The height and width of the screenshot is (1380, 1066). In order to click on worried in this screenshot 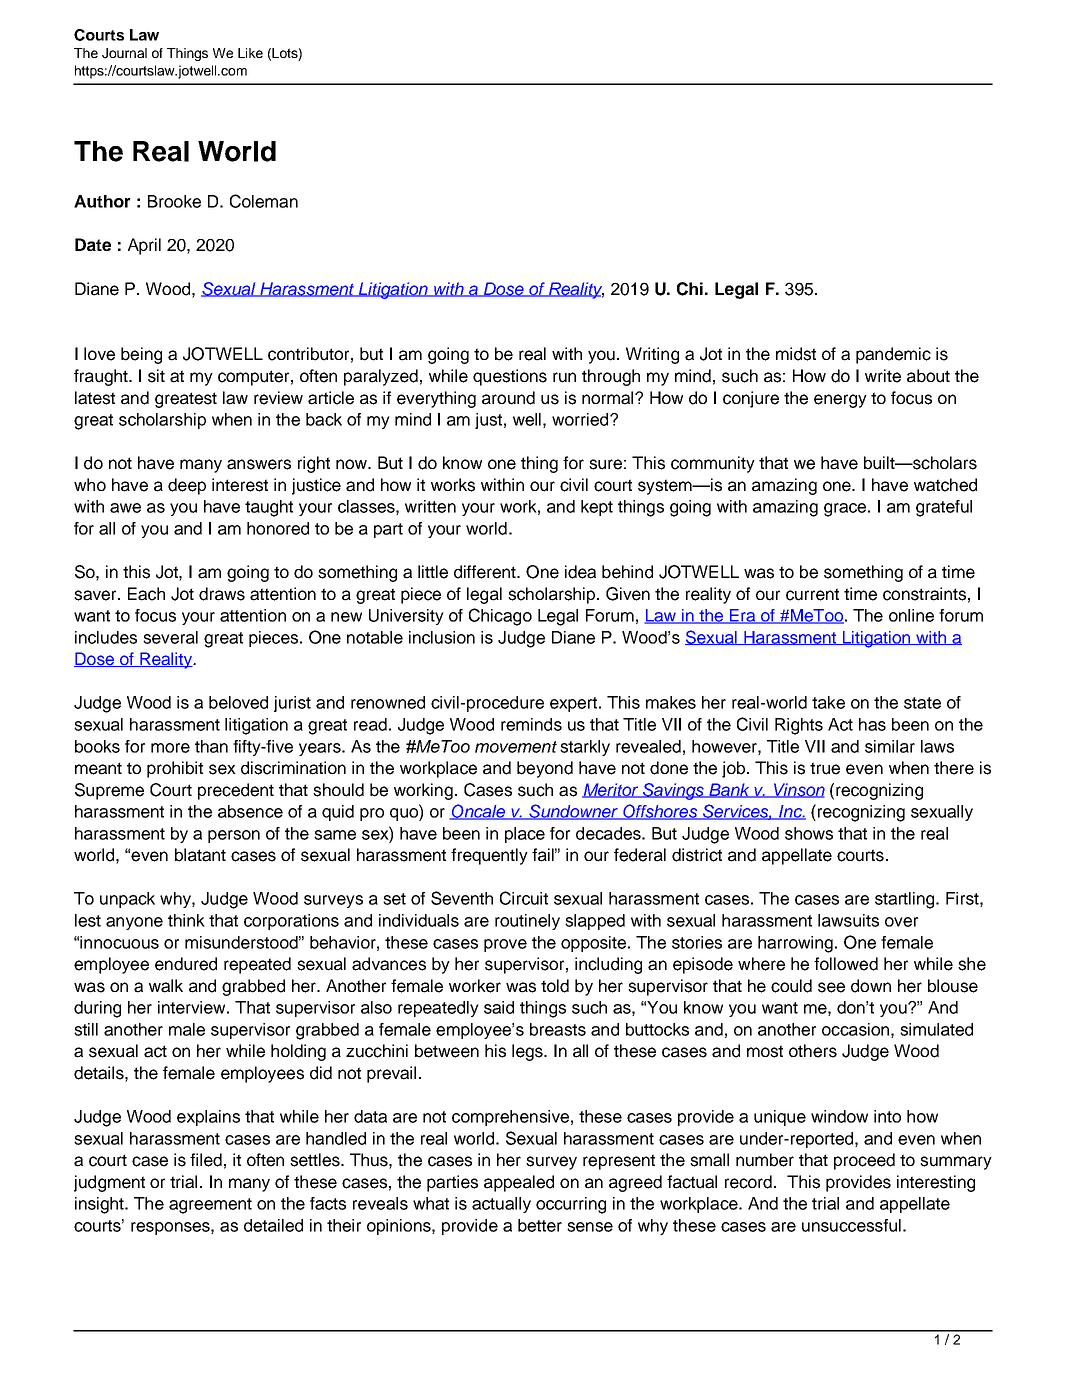, I will do `click(581, 419)`.
